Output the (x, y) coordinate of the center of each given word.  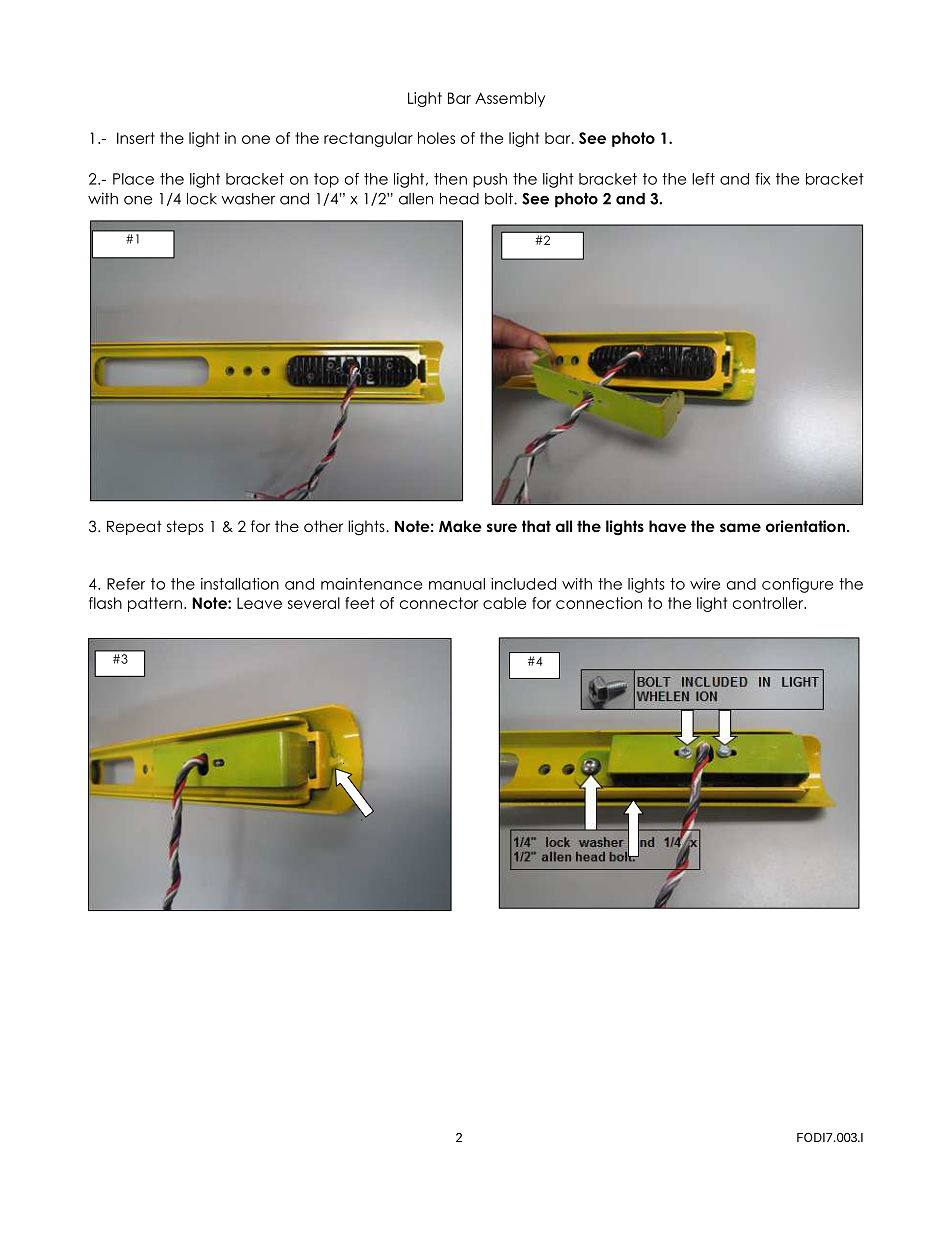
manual (457, 584)
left (703, 179)
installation (240, 584)
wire (705, 584)
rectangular (368, 139)
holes (436, 138)
